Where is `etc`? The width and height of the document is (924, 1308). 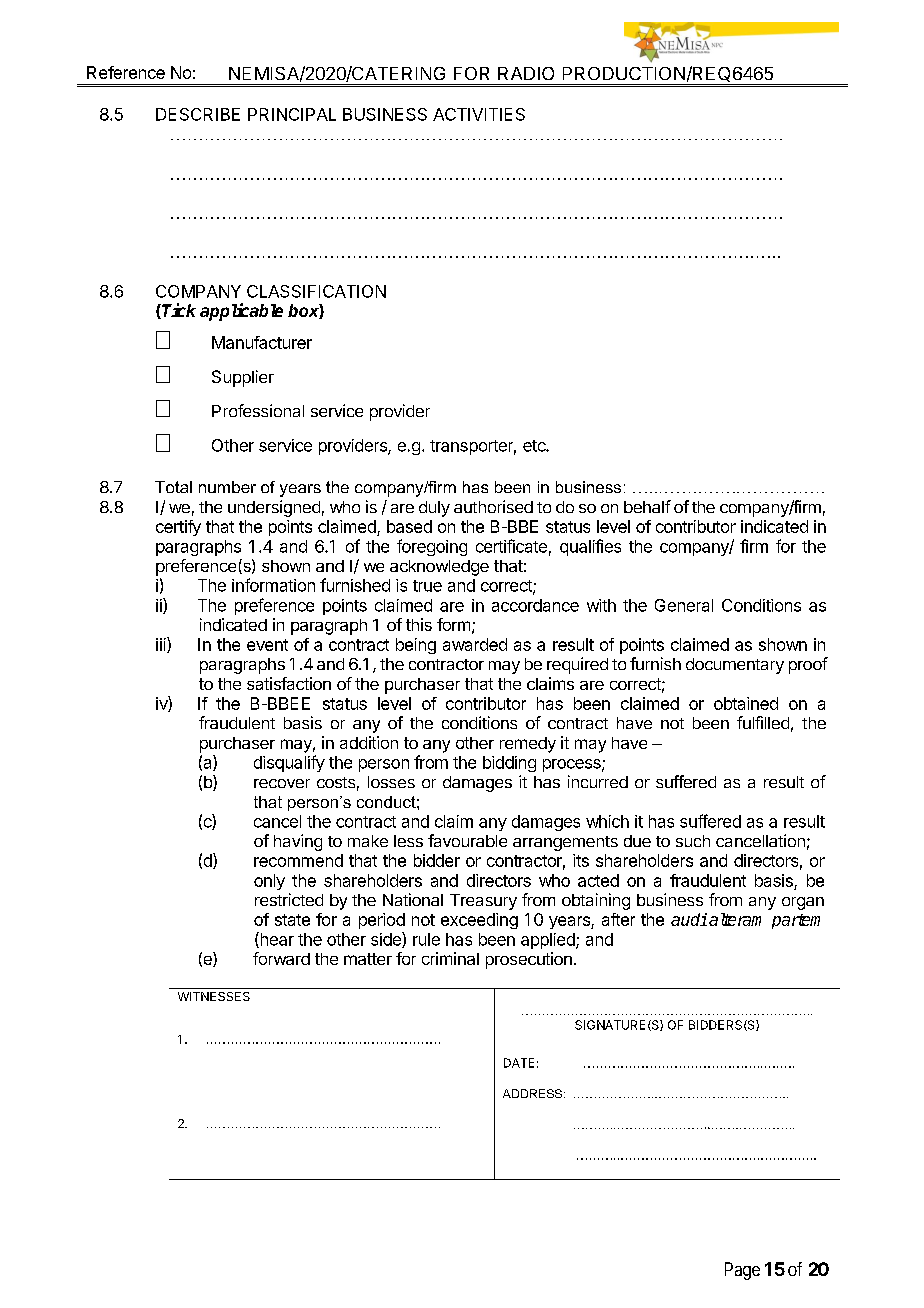 etc is located at coordinates (535, 446).
